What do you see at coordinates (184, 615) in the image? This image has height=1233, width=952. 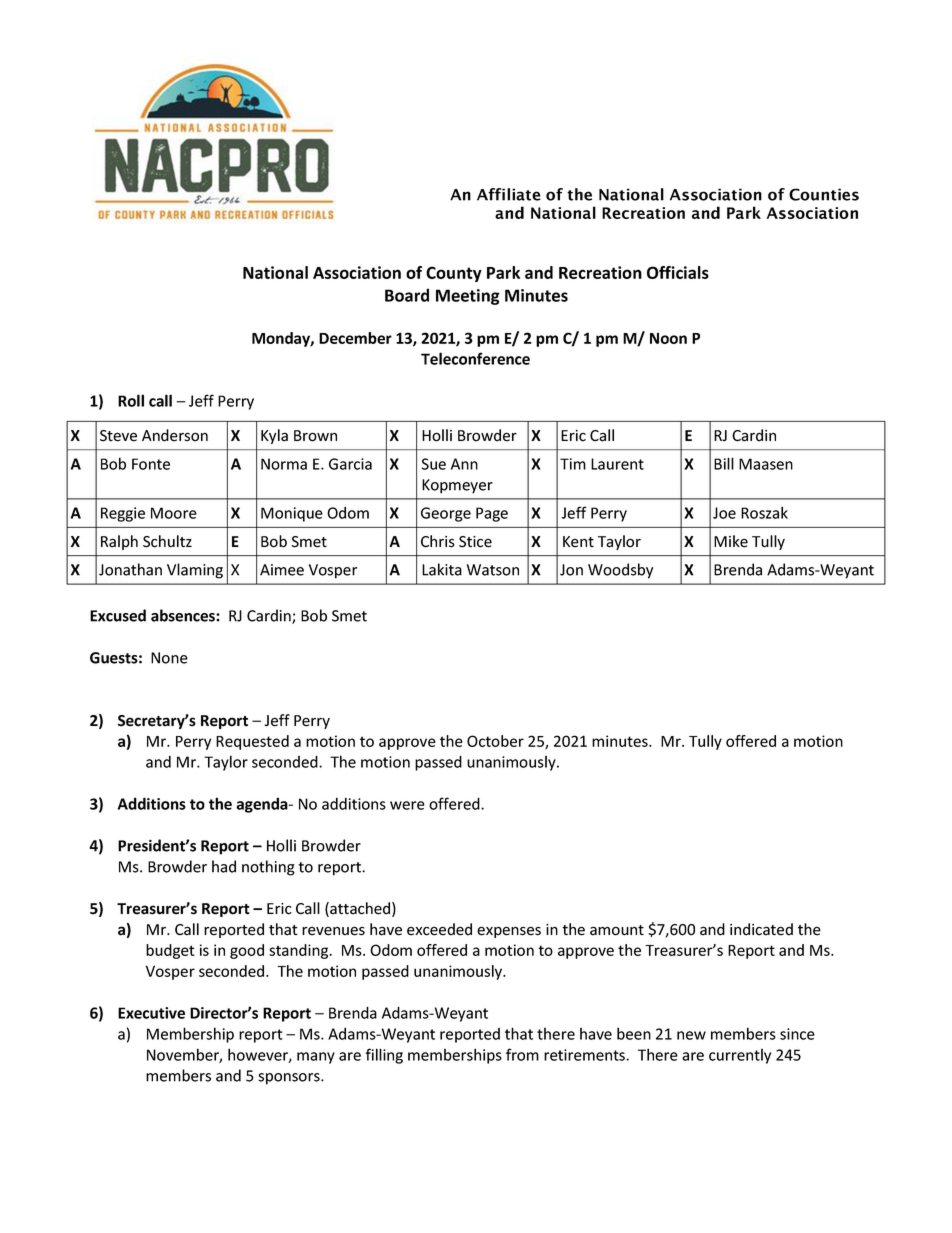 I see `absences` at bounding box center [184, 615].
